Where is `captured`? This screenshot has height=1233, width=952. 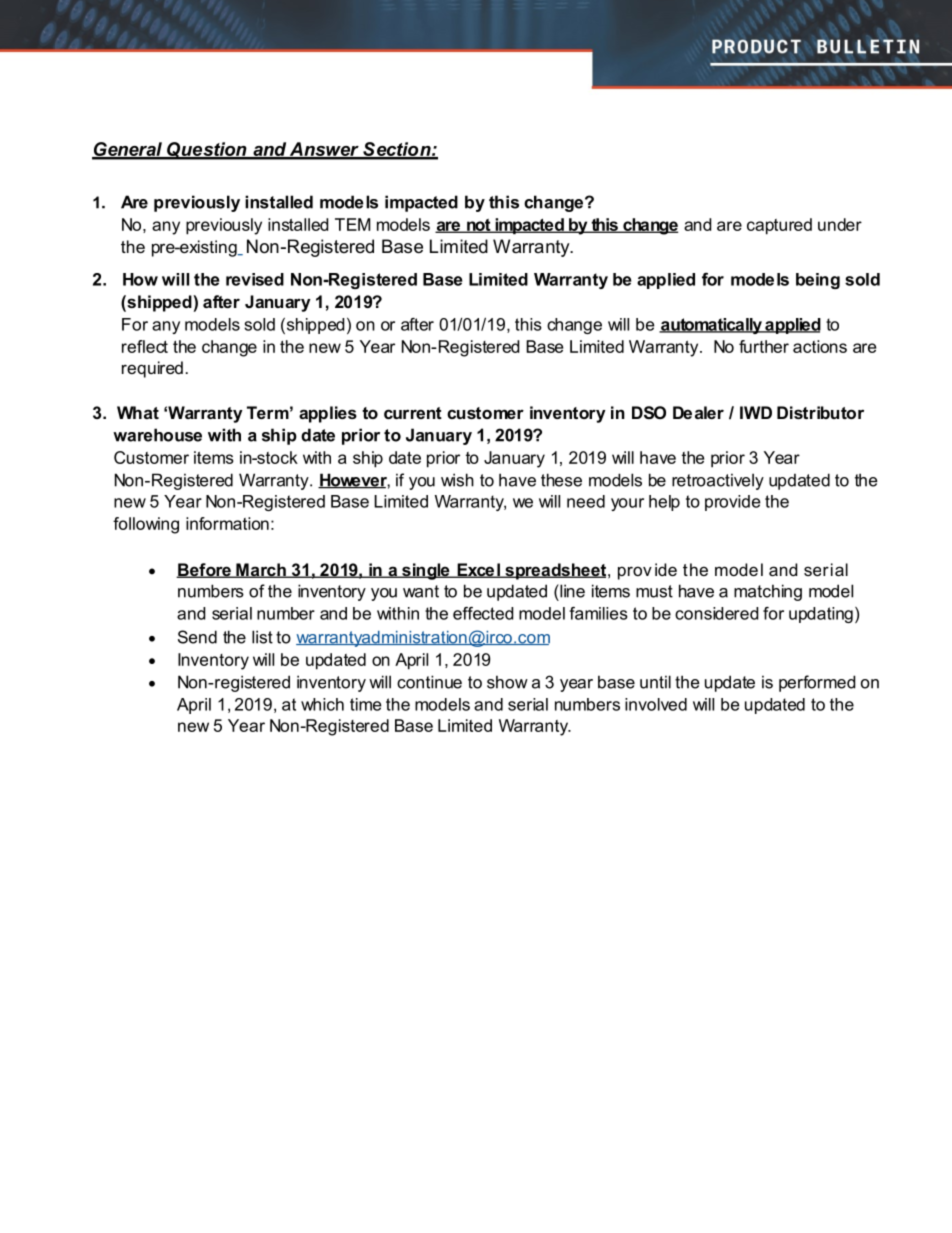 captured is located at coordinates (779, 226).
